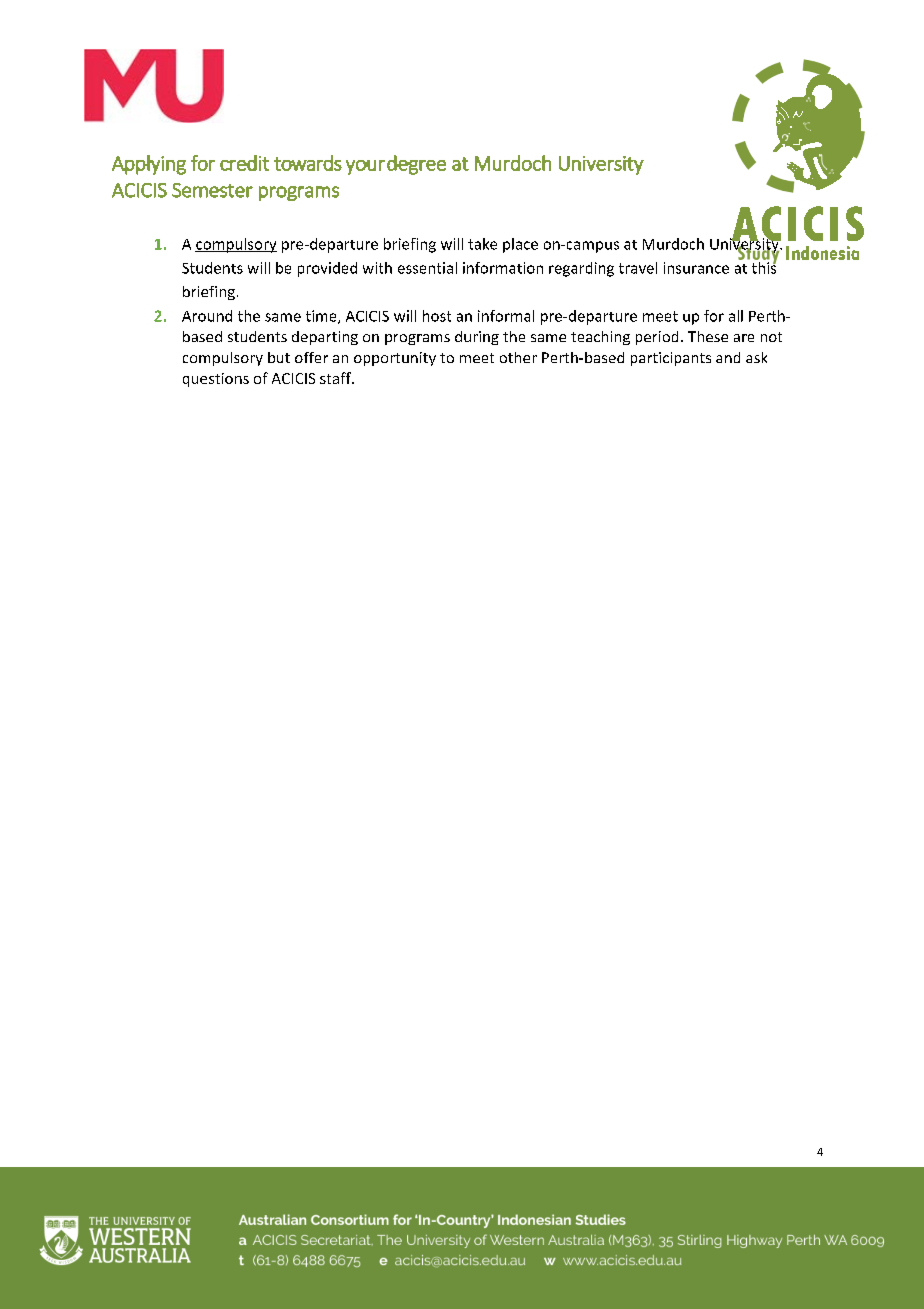 The image size is (924, 1309). I want to click on insurance, so click(696, 268).
